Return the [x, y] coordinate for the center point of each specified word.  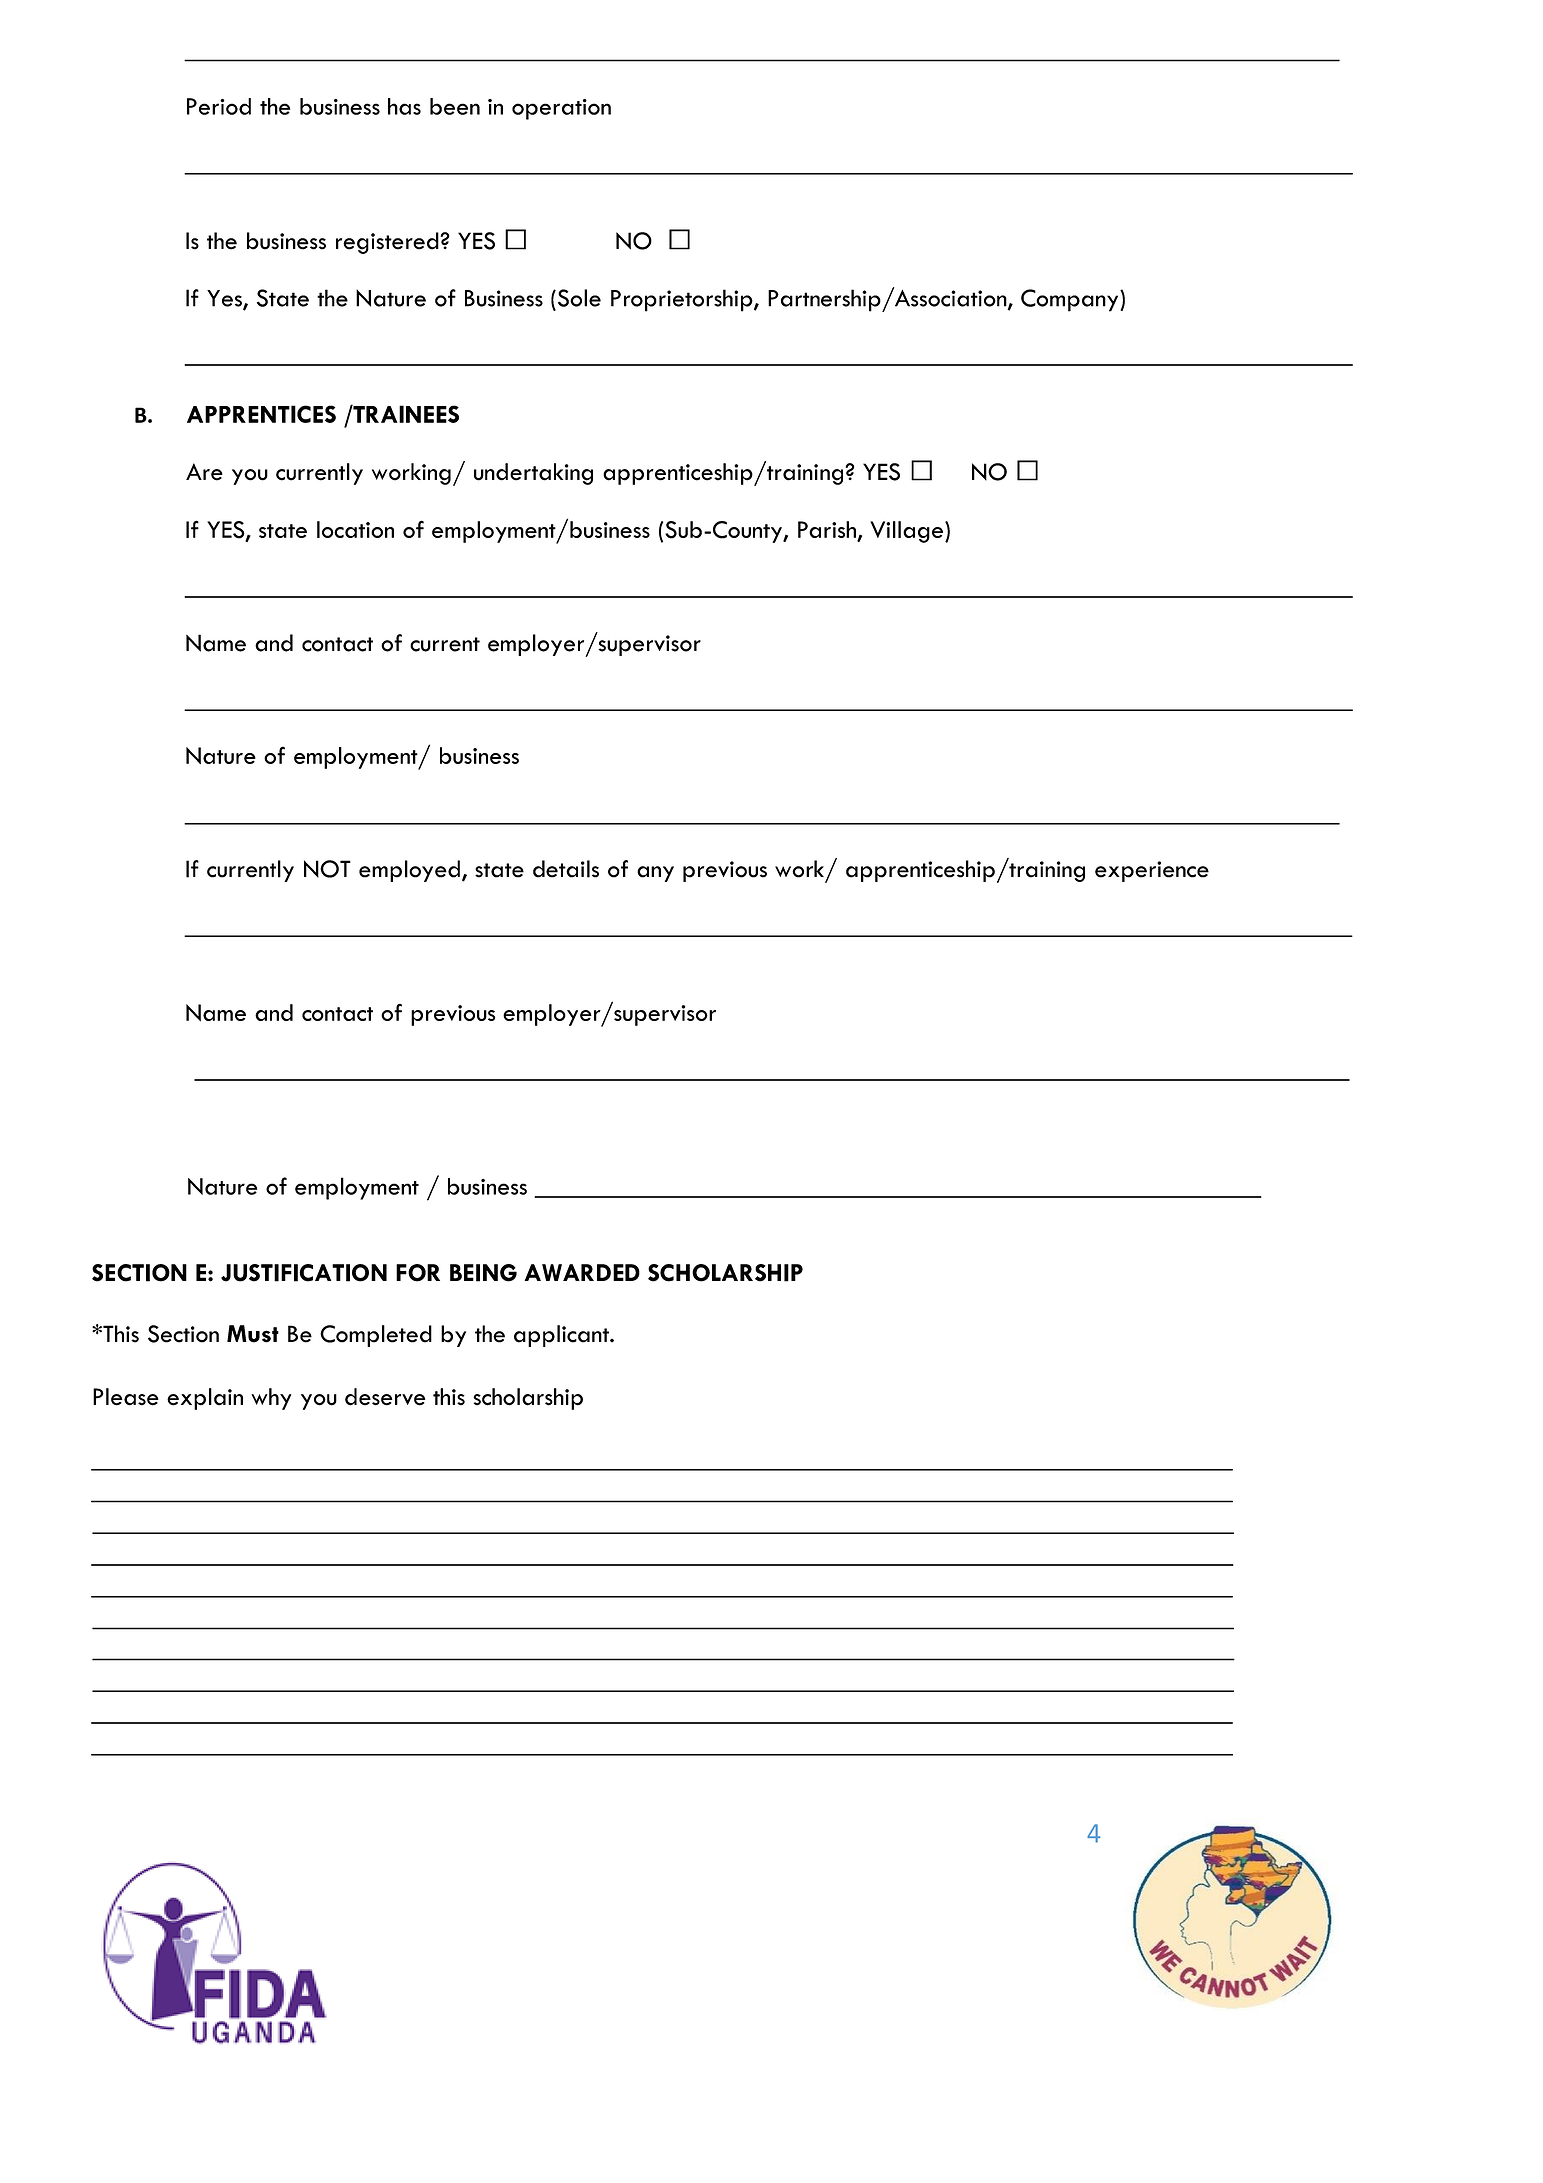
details [566, 869]
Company [1071, 300]
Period [219, 106]
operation [561, 109]
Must [253, 1334]
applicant [562, 1336]
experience [1152, 871]
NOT [327, 869]
